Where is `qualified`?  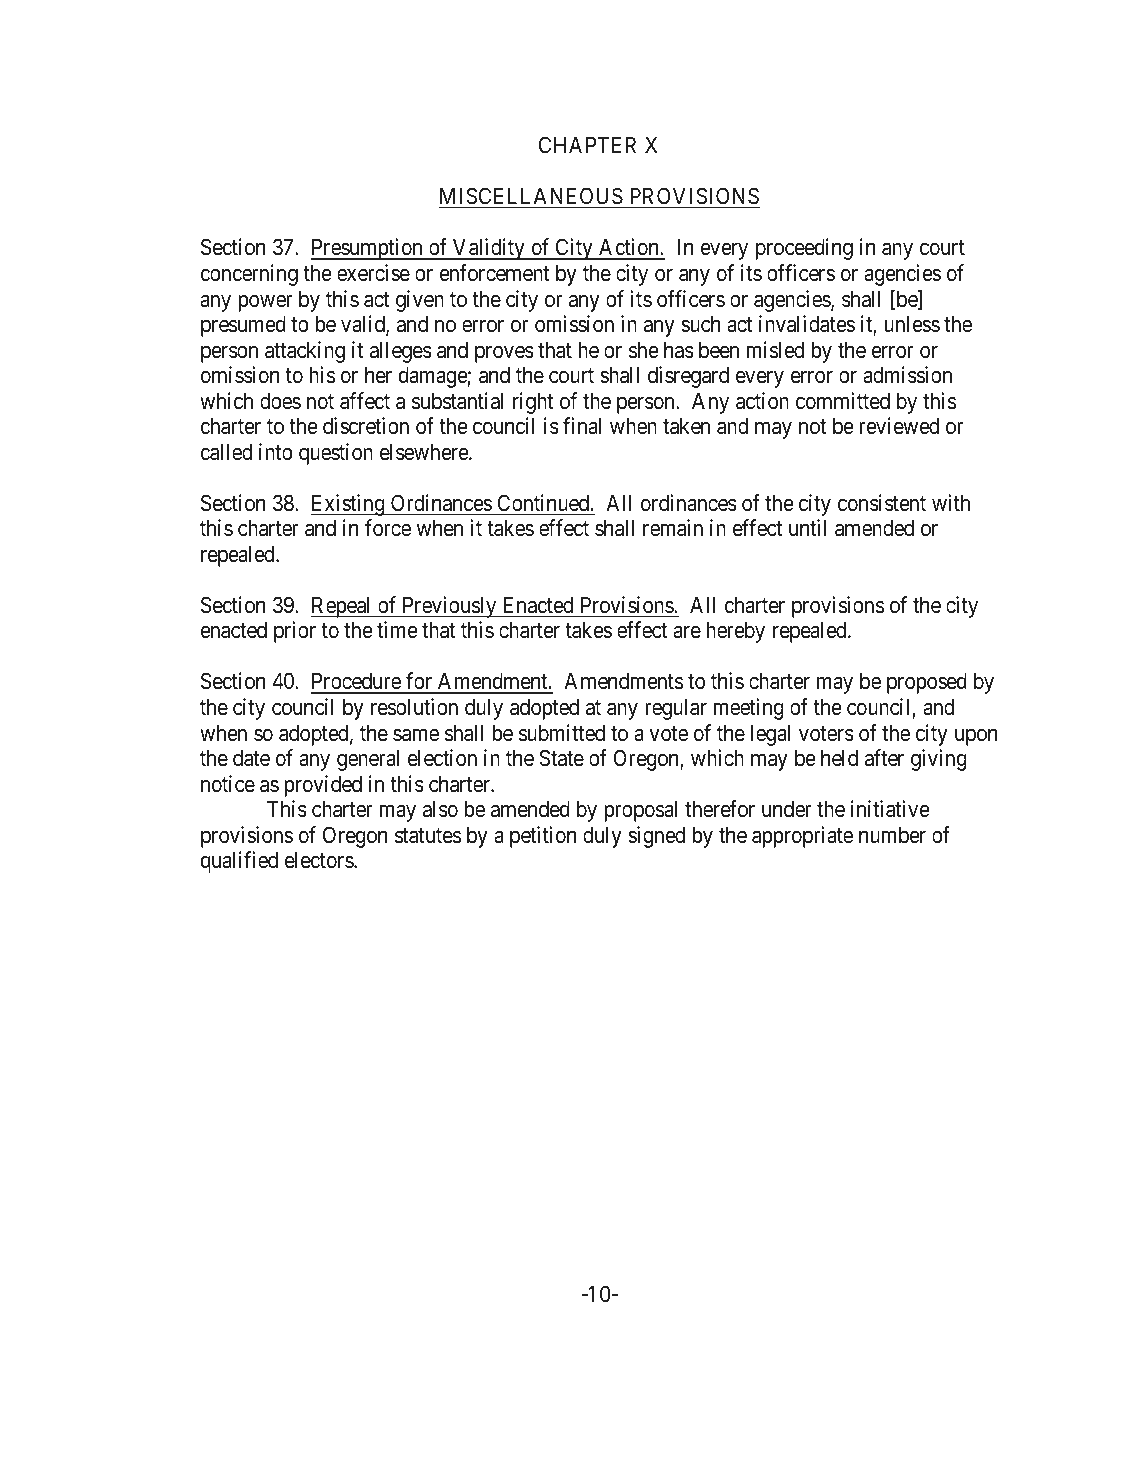 qualified is located at coordinates (239, 862).
